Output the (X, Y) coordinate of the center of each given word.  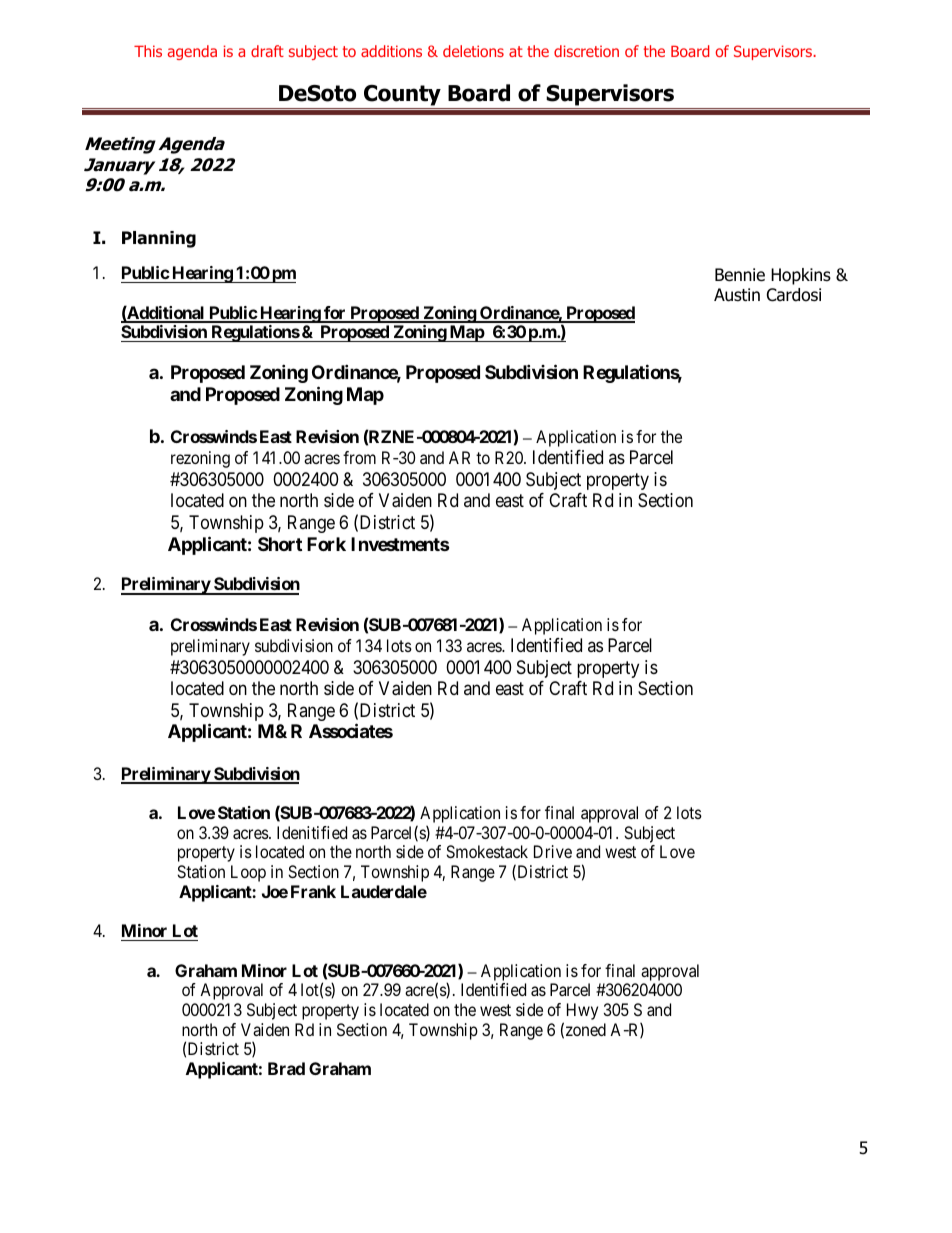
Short (280, 544)
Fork (326, 544)
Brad (286, 1068)
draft (267, 51)
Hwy (582, 1011)
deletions (473, 51)
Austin (737, 295)
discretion (586, 51)
